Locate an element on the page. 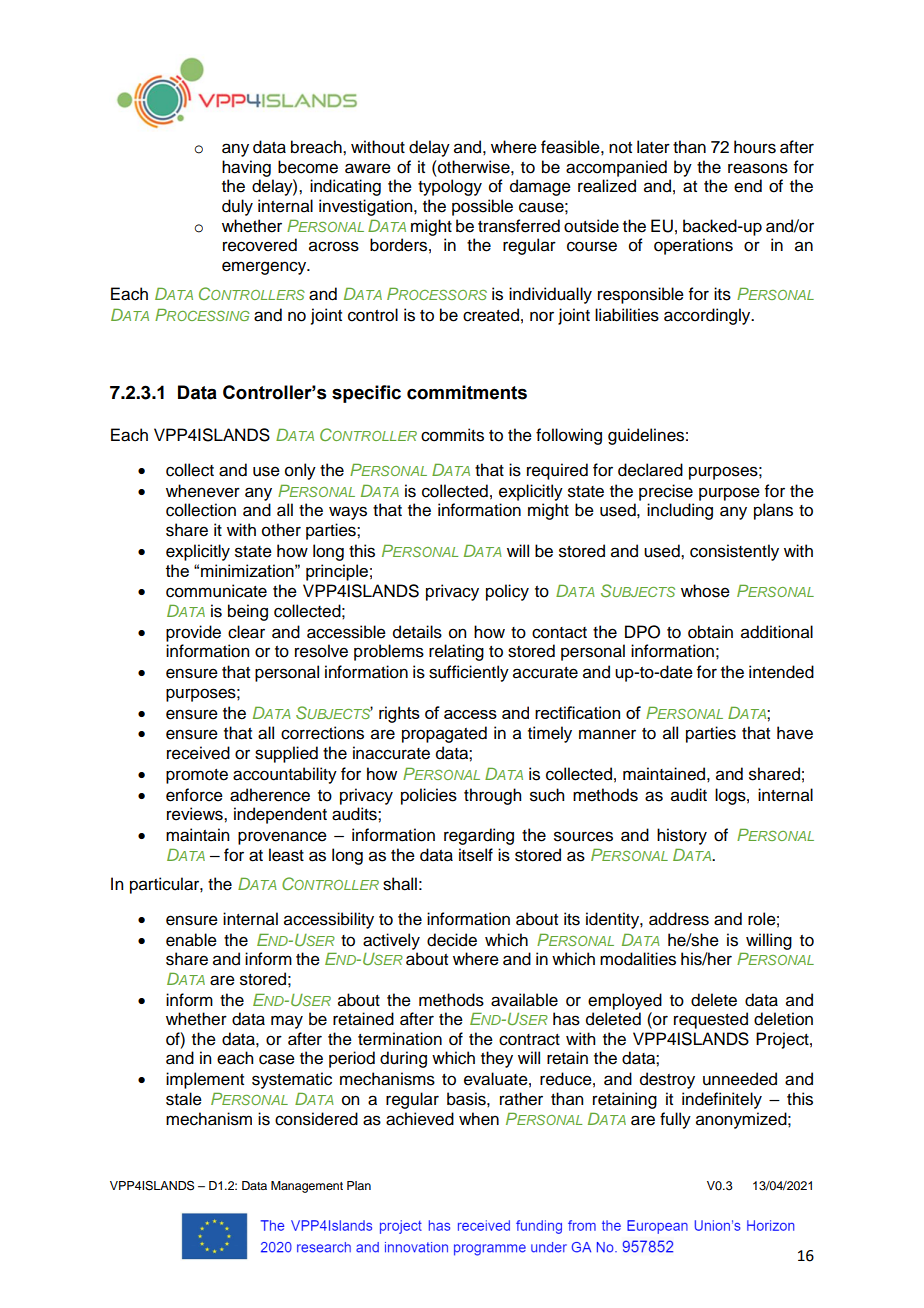 Image resolution: width=924 pixels, height=1308 pixels. only is located at coordinates (300, 471).
